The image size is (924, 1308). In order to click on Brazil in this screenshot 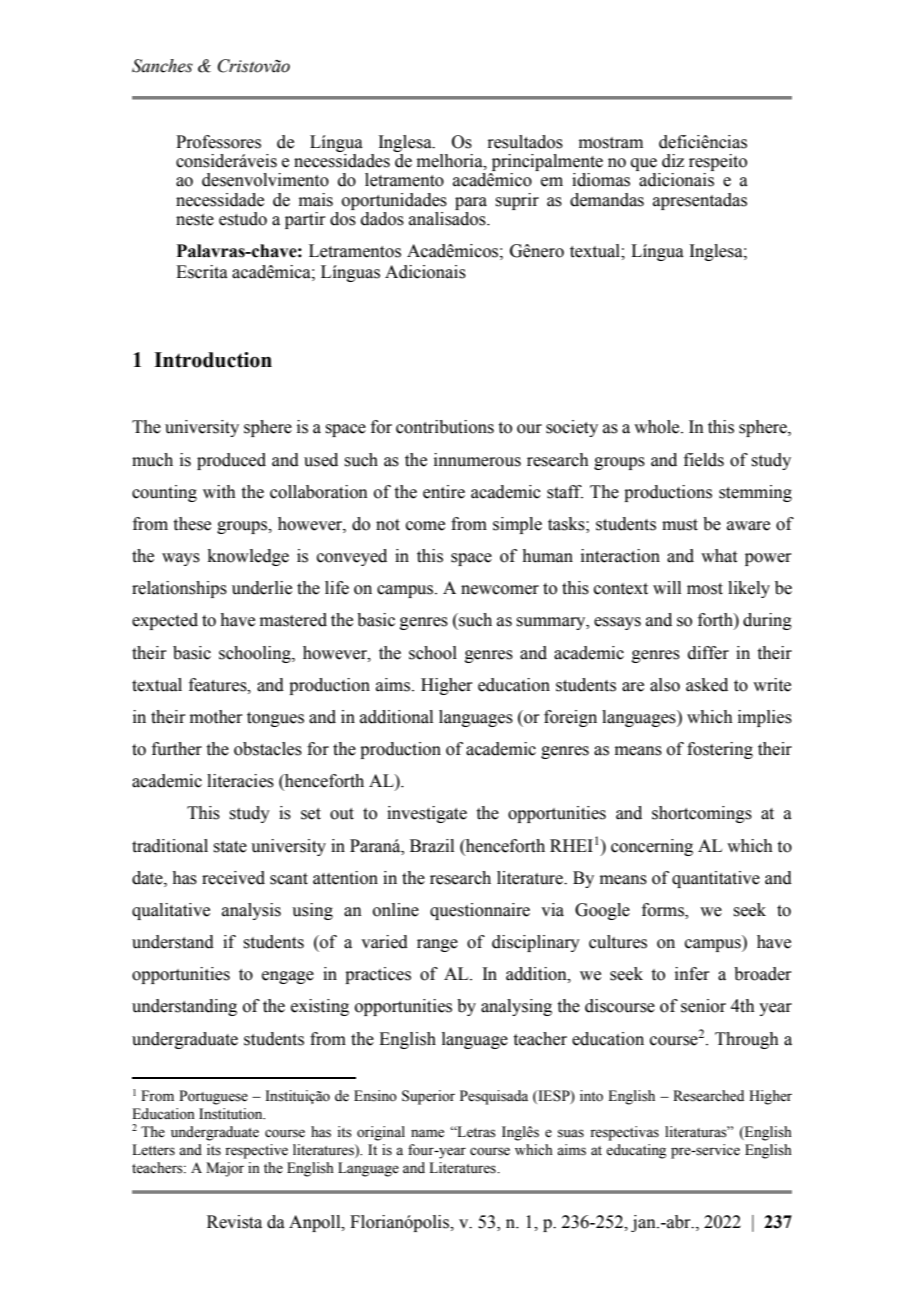, I will do `click(432, 846)`.
